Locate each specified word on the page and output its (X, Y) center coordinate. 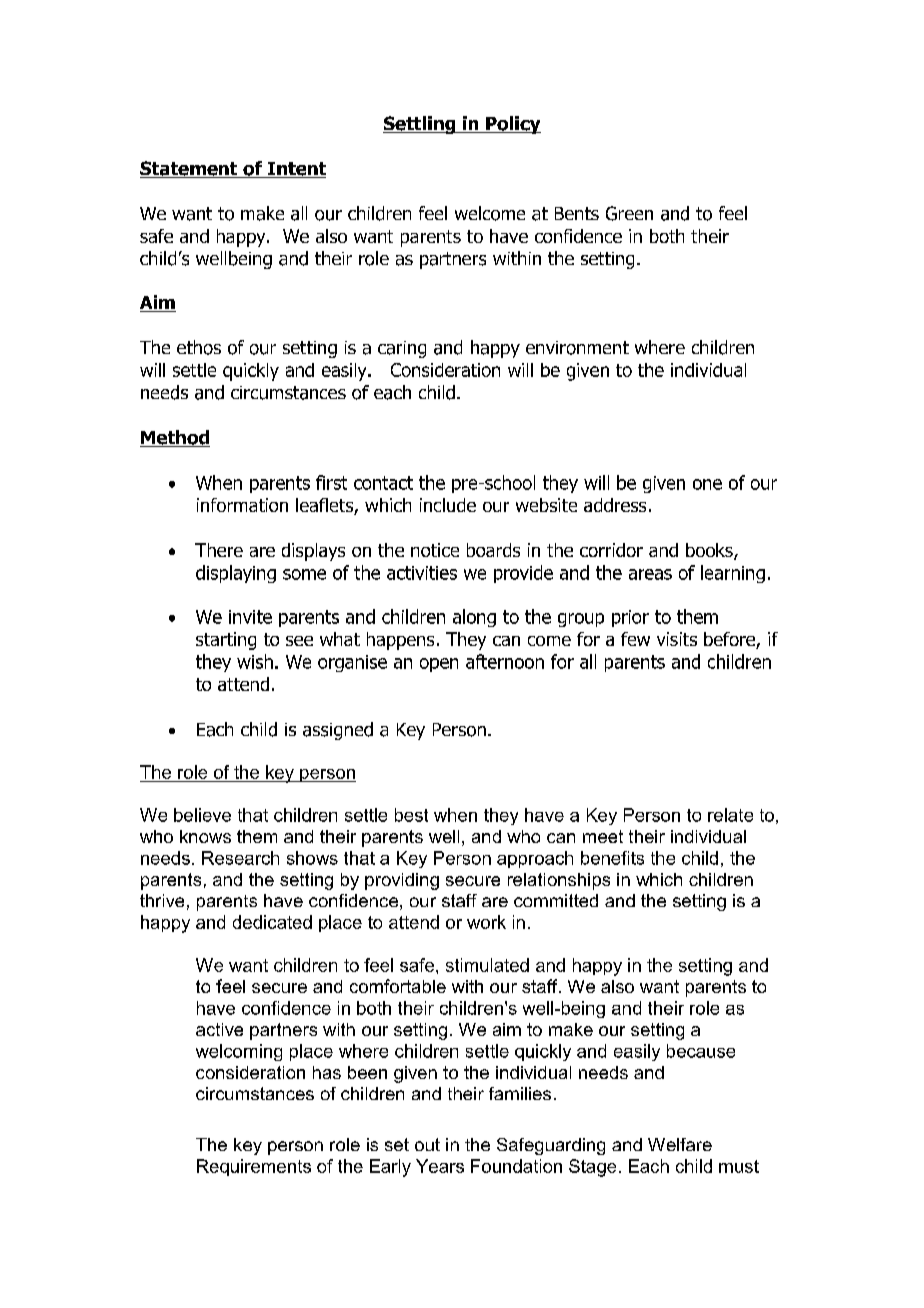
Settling (420, 125)
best (411, 815)
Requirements (254, 1167)
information (242, 505)
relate (730, 815)
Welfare (680, 1144)
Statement (190, 169)
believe (202, 815)
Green (629, 213)
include (448, 505)
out (427, 1144)
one (707, 484)
